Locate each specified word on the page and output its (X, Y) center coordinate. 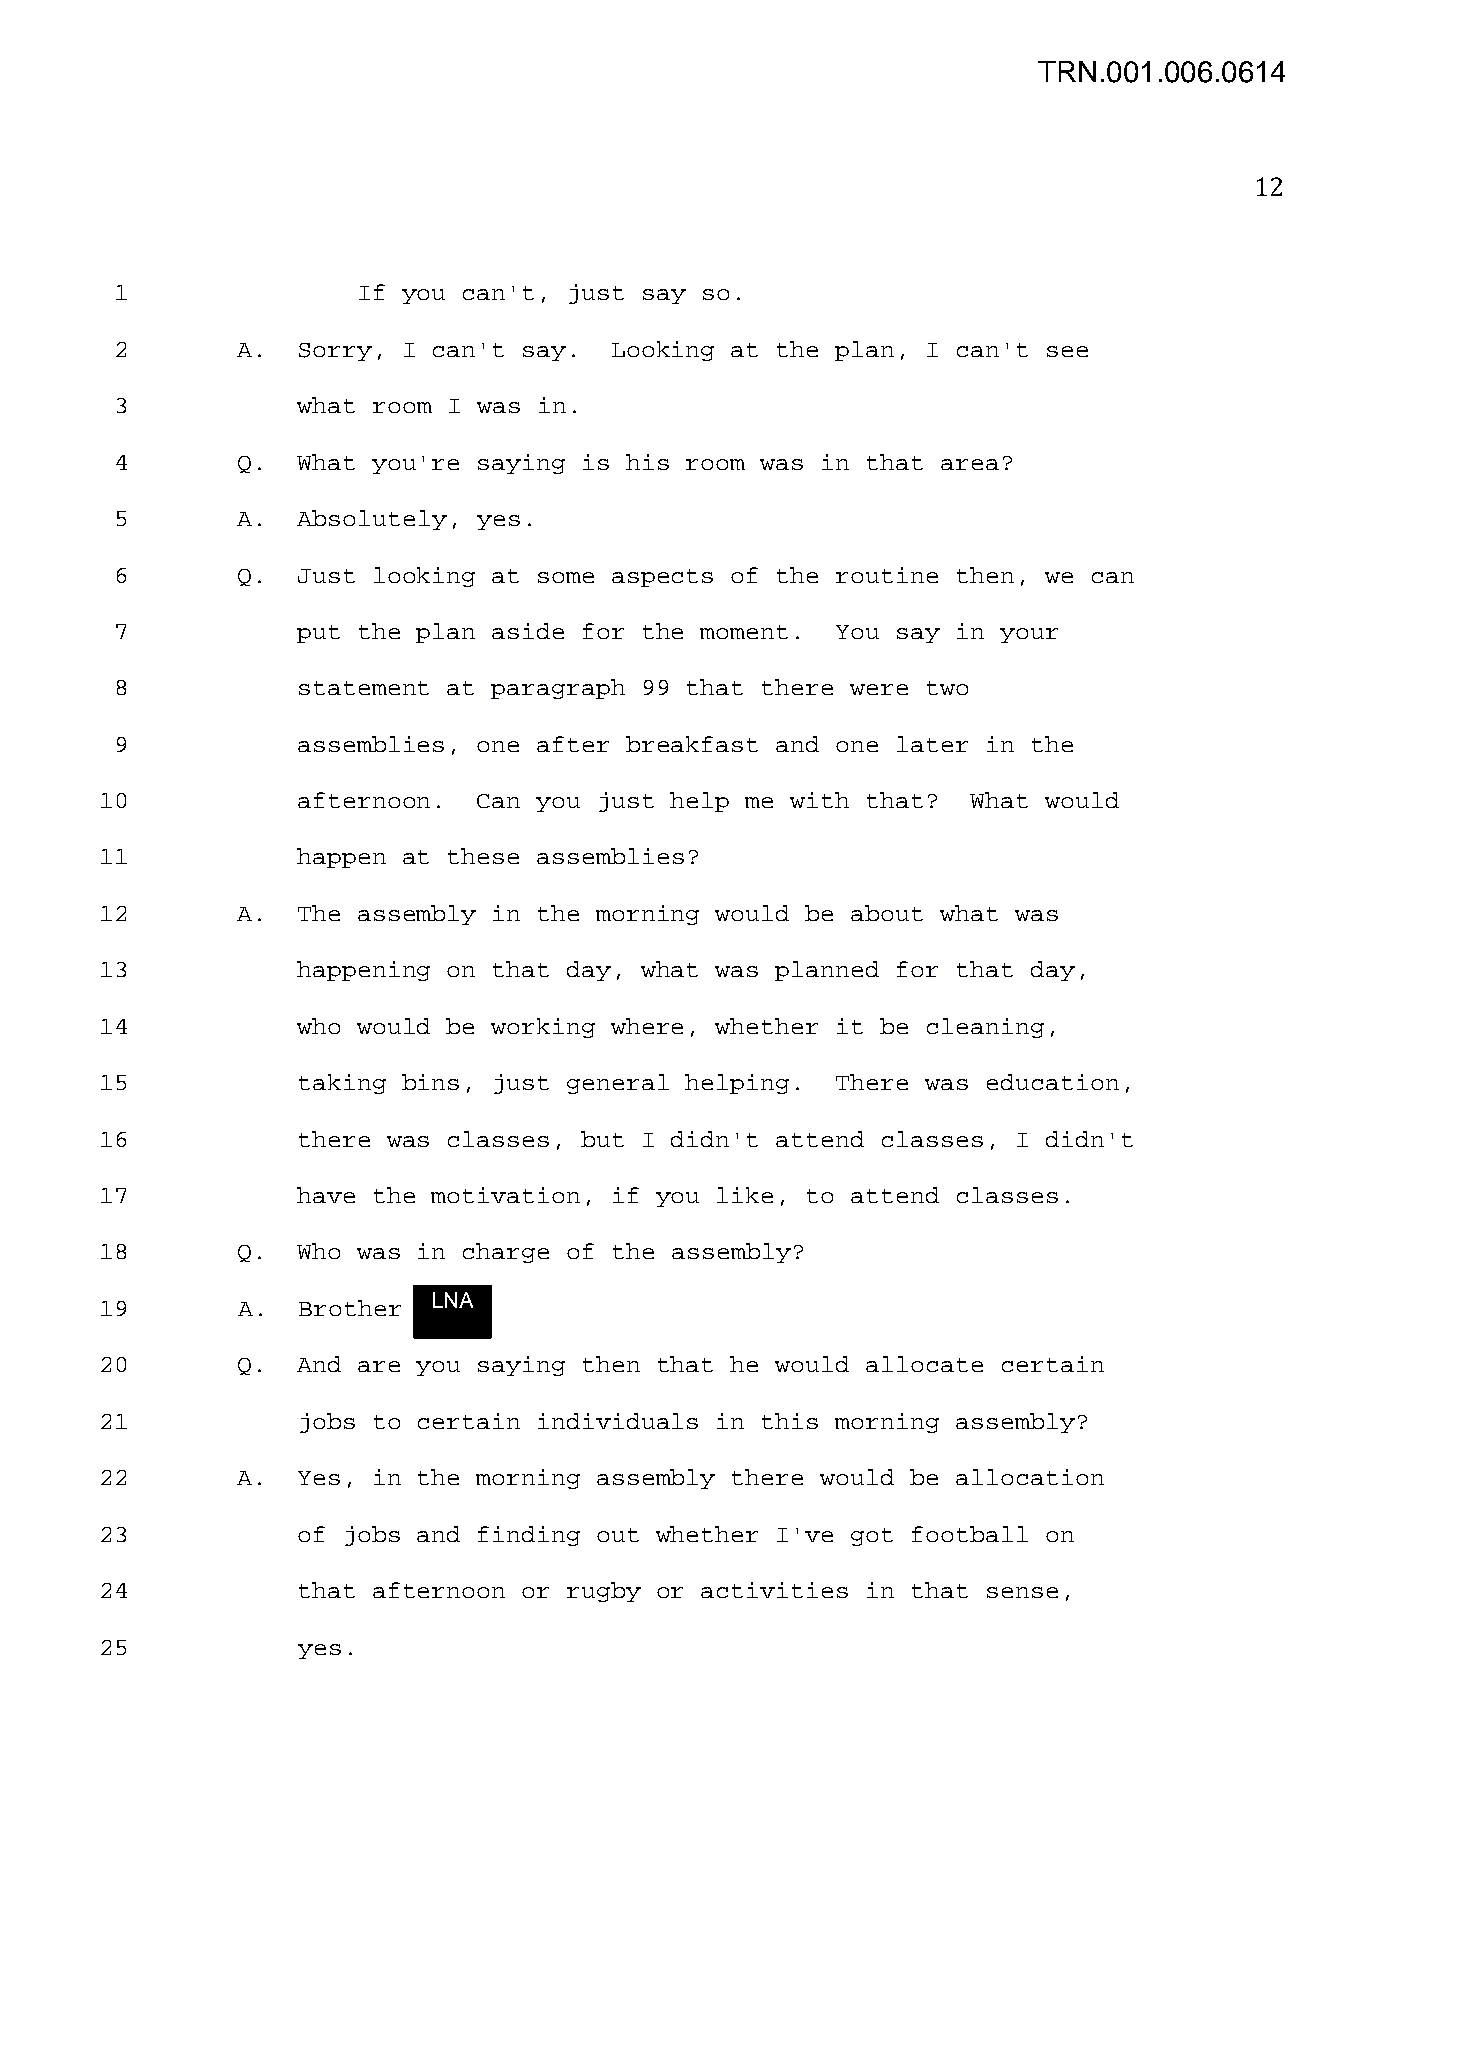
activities (774, 1590)
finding (529, 1536)
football (970, 1534)
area (970, 464)
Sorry (335, 352)
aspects (662, 578)
